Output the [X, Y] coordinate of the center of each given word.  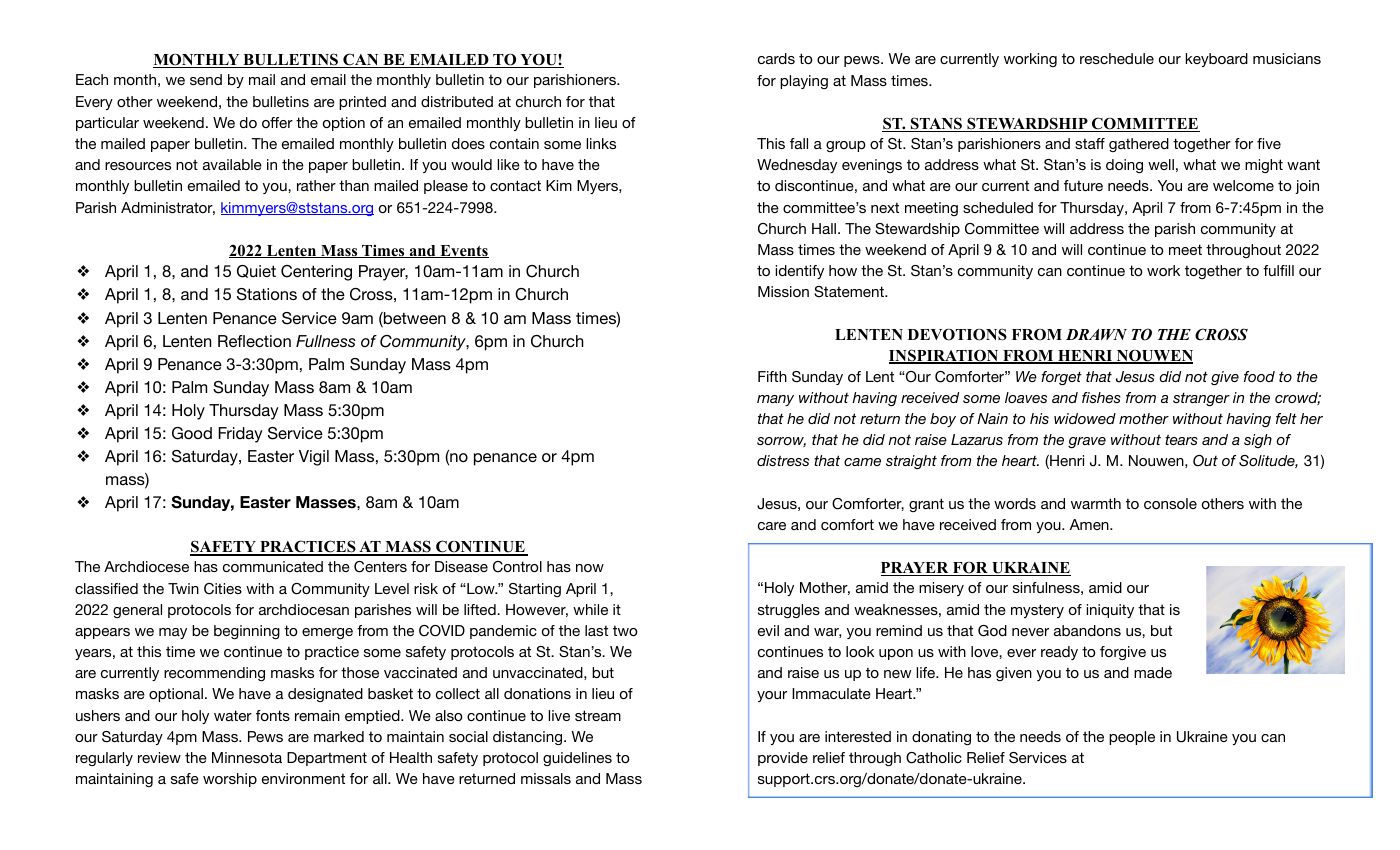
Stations [267, 294]
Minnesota [247, 757]
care [772, 526]
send [206, 79]
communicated [273, 566]
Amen [1090, 524]
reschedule [1117, 58]
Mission [783, 291]
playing [804, 82]
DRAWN [1096, 334]
